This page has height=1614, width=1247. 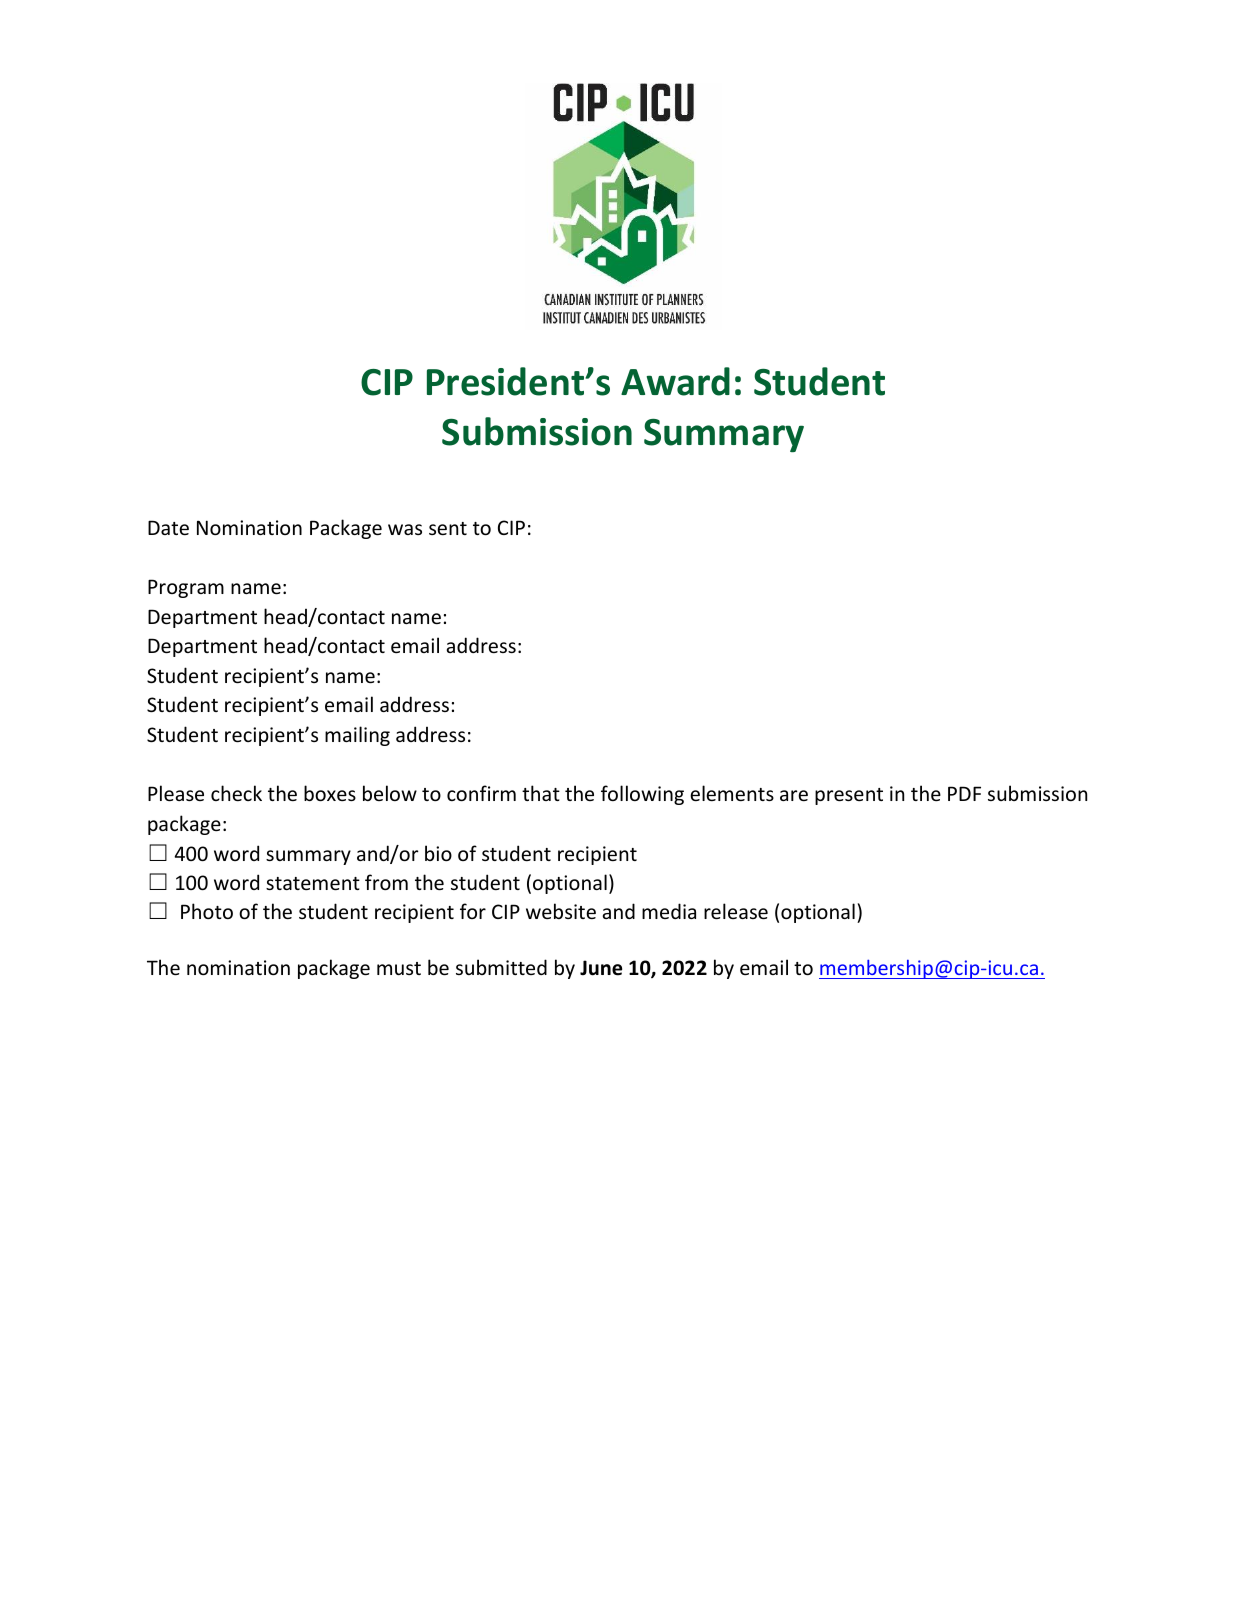 I want to click on Date, so click(x=168, y=527).
